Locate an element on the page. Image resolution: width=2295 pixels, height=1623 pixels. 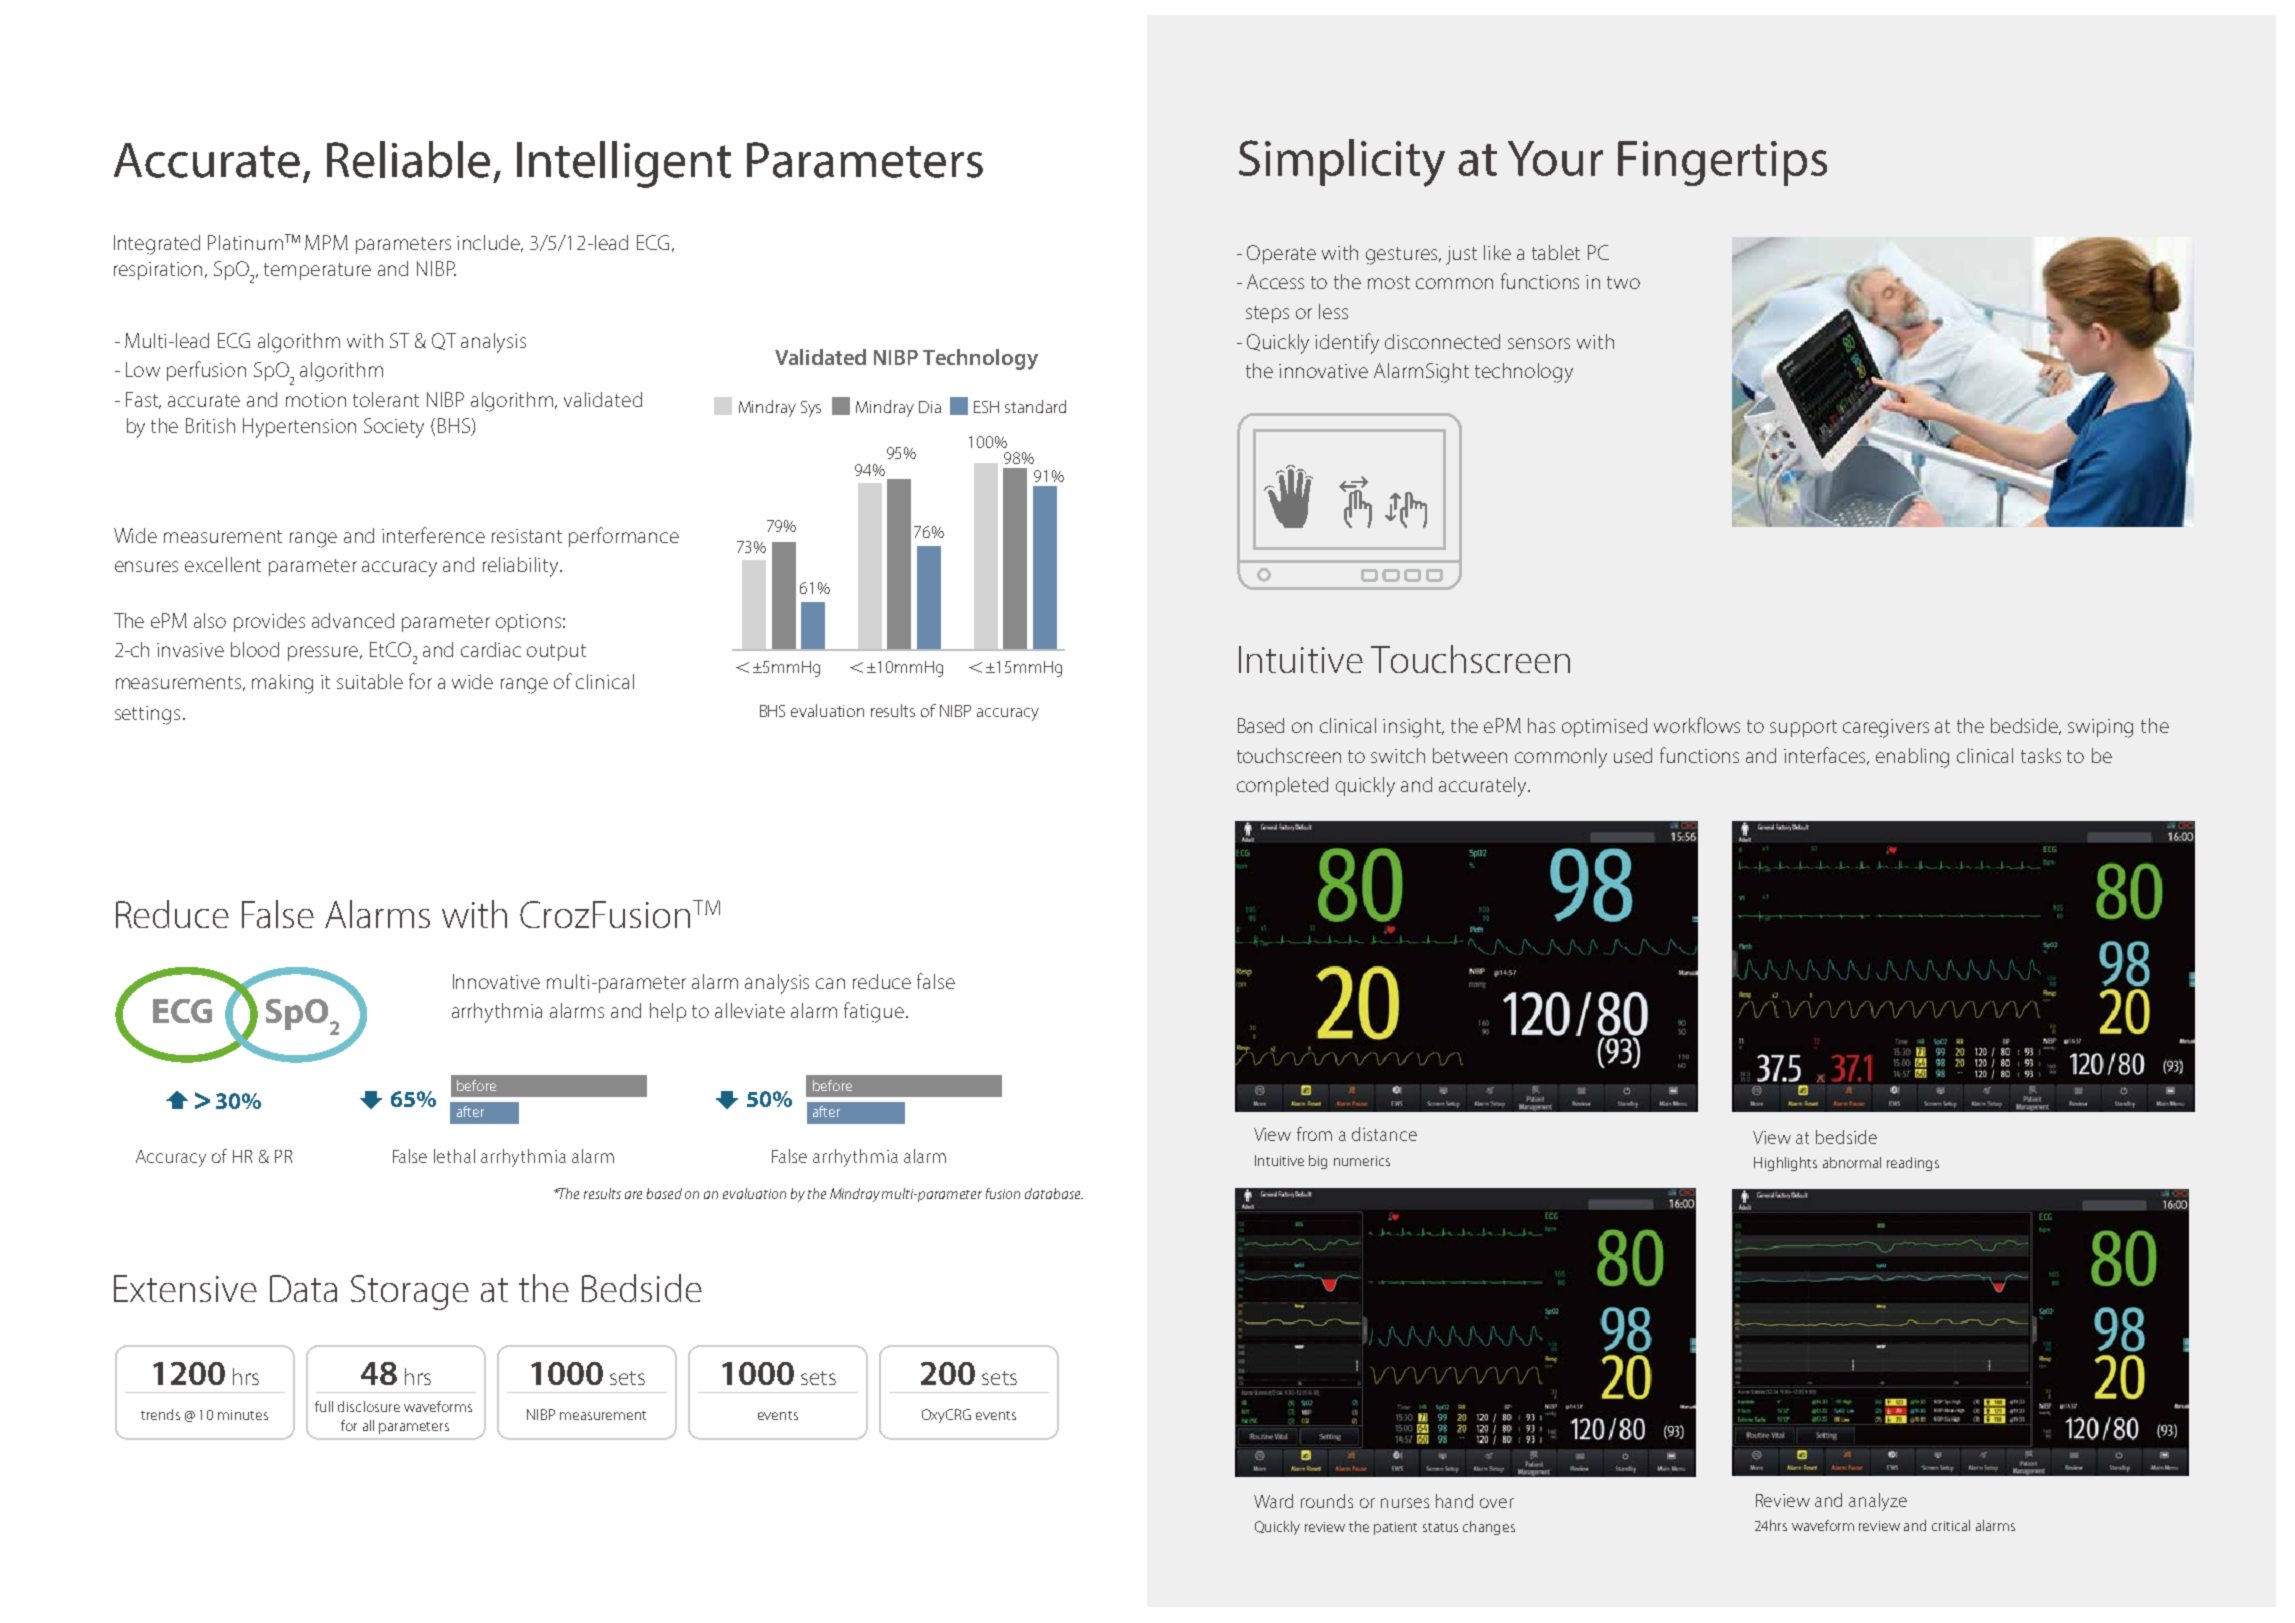
Fingertips is located at coordinates (1722, 163).
